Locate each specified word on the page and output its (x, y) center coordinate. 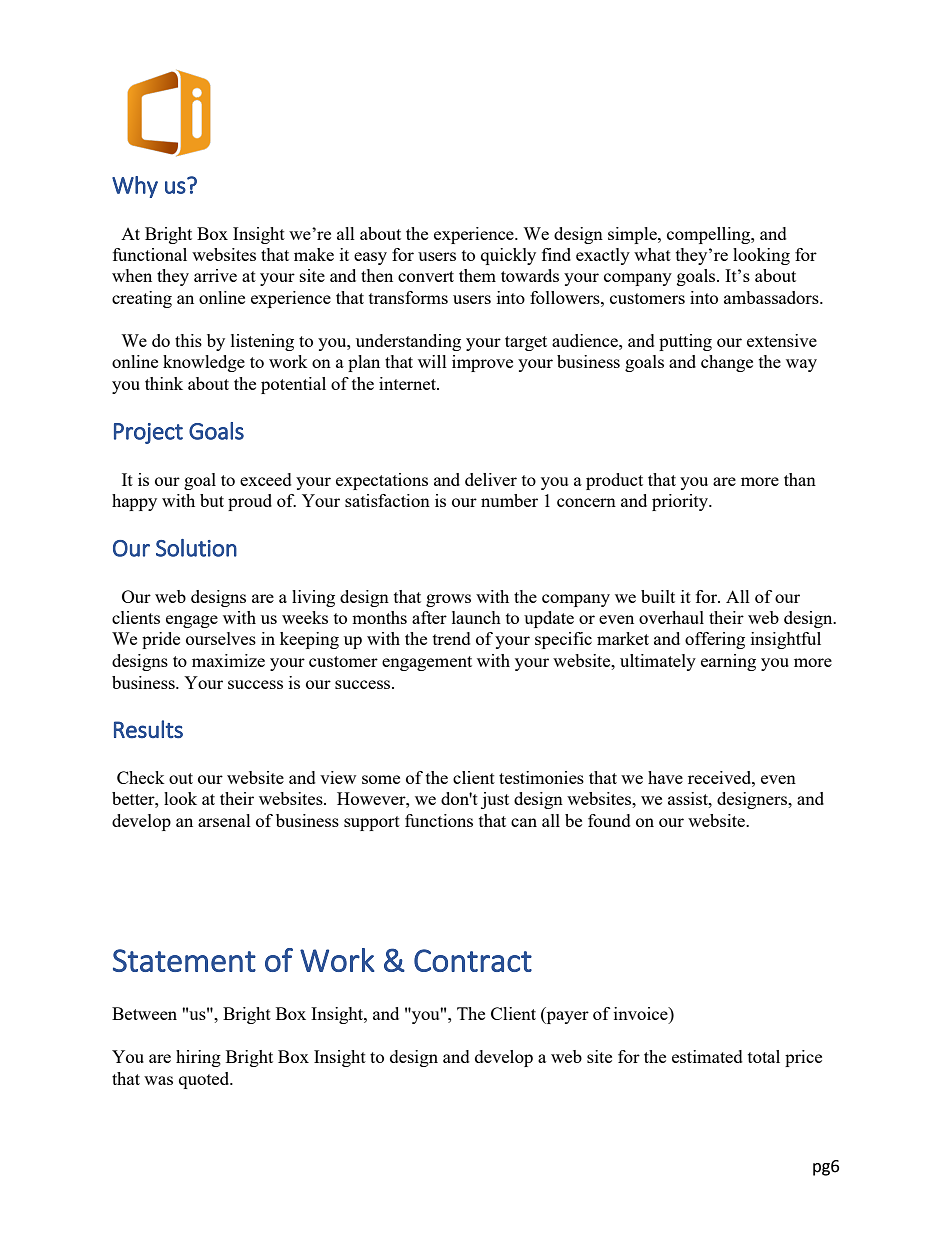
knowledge (204, 363)
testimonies (541, 777)
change (727, 363)
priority (681, 502)
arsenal (224, 820)
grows (448, 600)
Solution (196, 548)
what (652, 254)
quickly (508, 256)
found (609, 820)
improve (482, 363)
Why (135, 187)
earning (728, 662)
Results (148, 729)
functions (439, 820)
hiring (198, 1058)
